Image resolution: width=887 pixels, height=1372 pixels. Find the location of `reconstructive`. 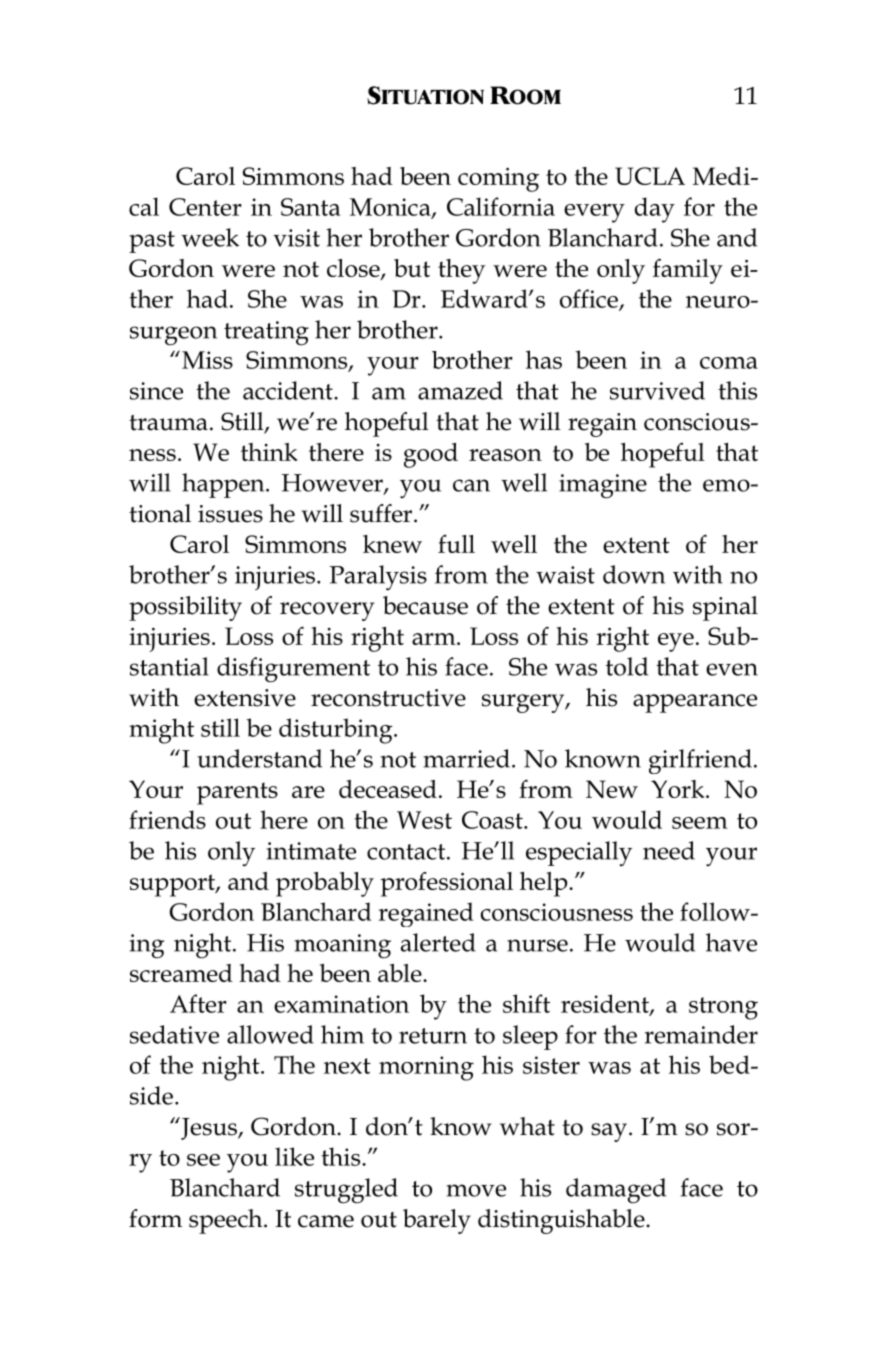

reconstructive is located at coordinates (388, 698).
